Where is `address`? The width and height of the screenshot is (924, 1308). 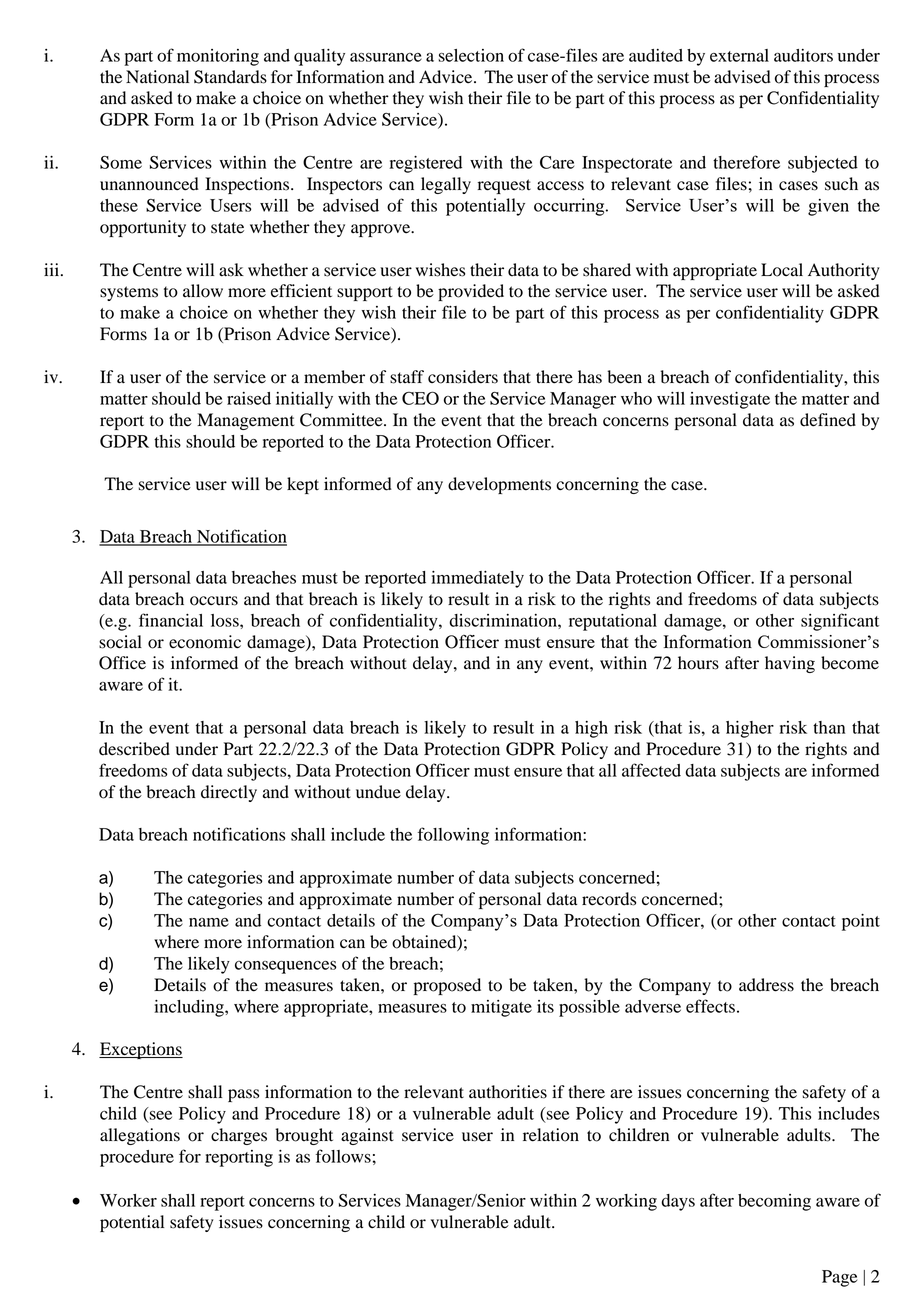
address is located at coordinates (766, 985).
